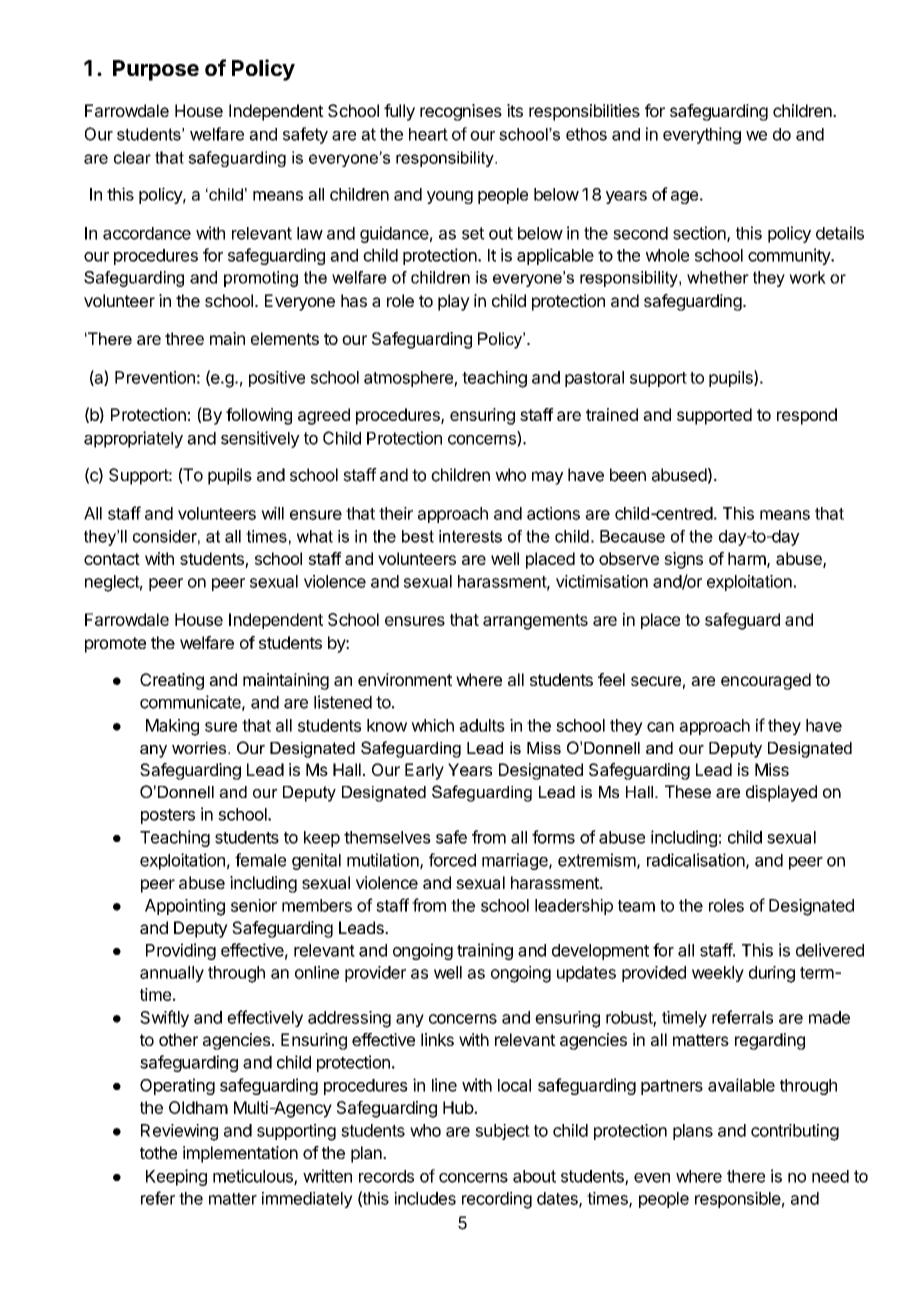  I want to click on These, so click(688, 791).
